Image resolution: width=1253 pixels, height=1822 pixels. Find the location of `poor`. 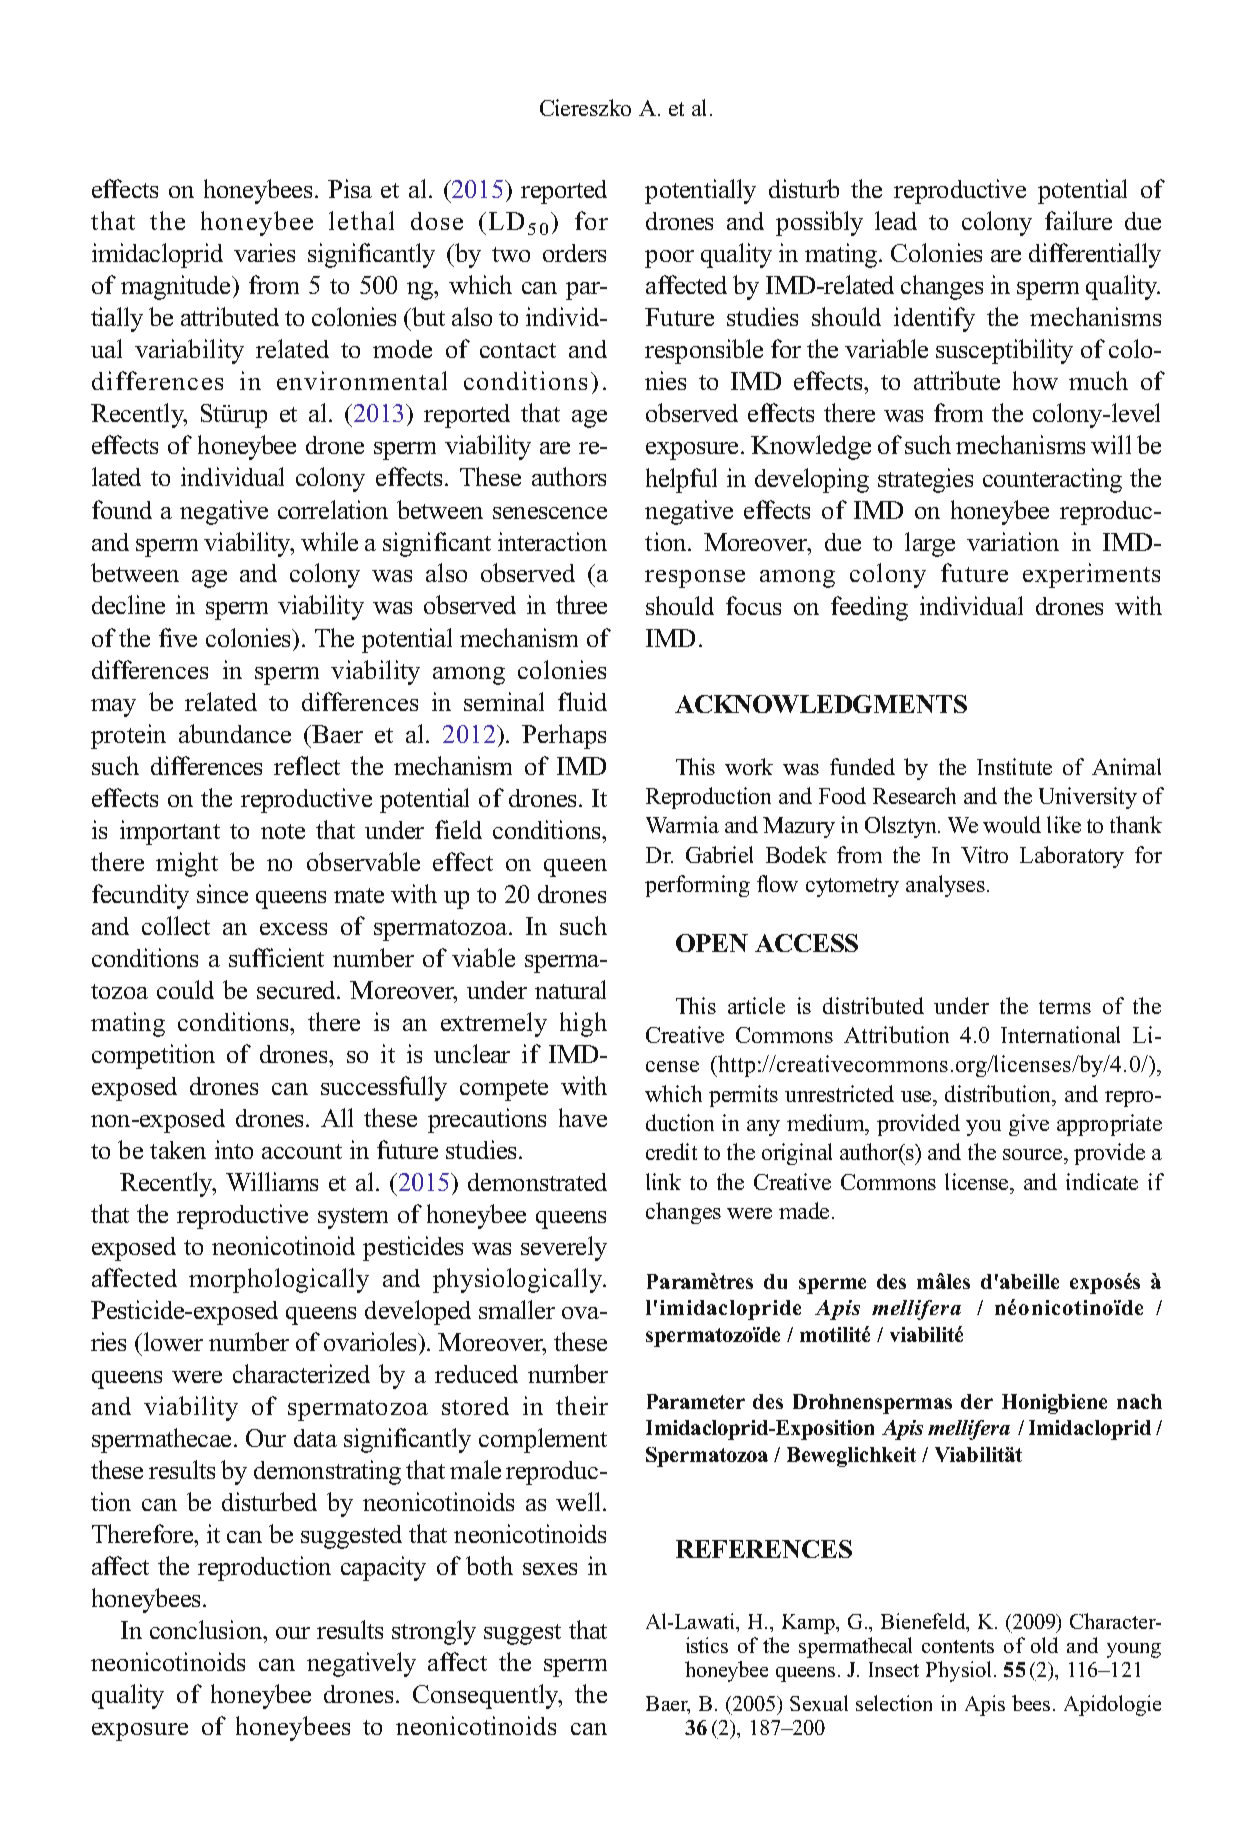

poor is located at coordinates (669, 259).
